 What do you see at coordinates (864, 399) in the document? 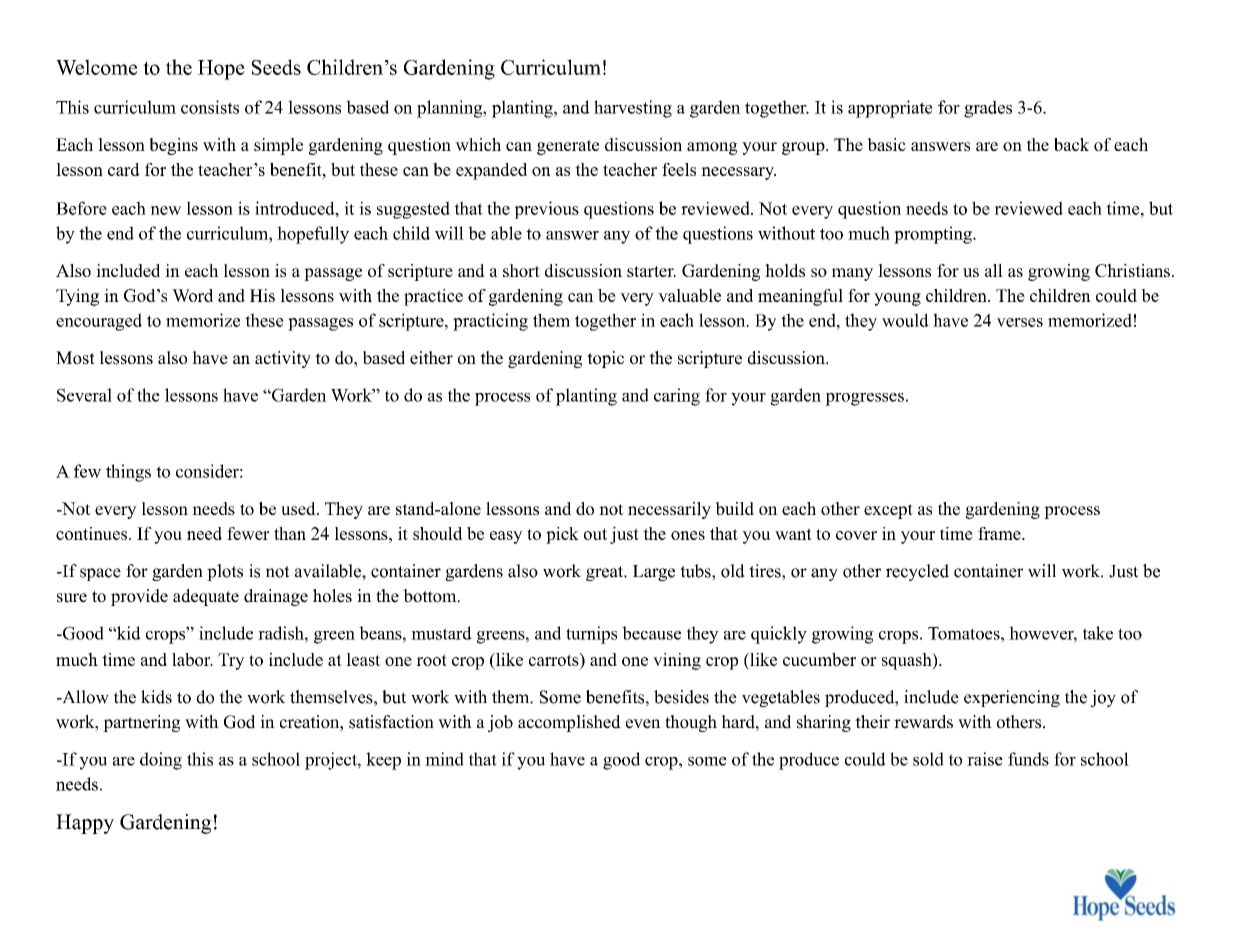
I see `progresses` at bounding box center [864, 399].
